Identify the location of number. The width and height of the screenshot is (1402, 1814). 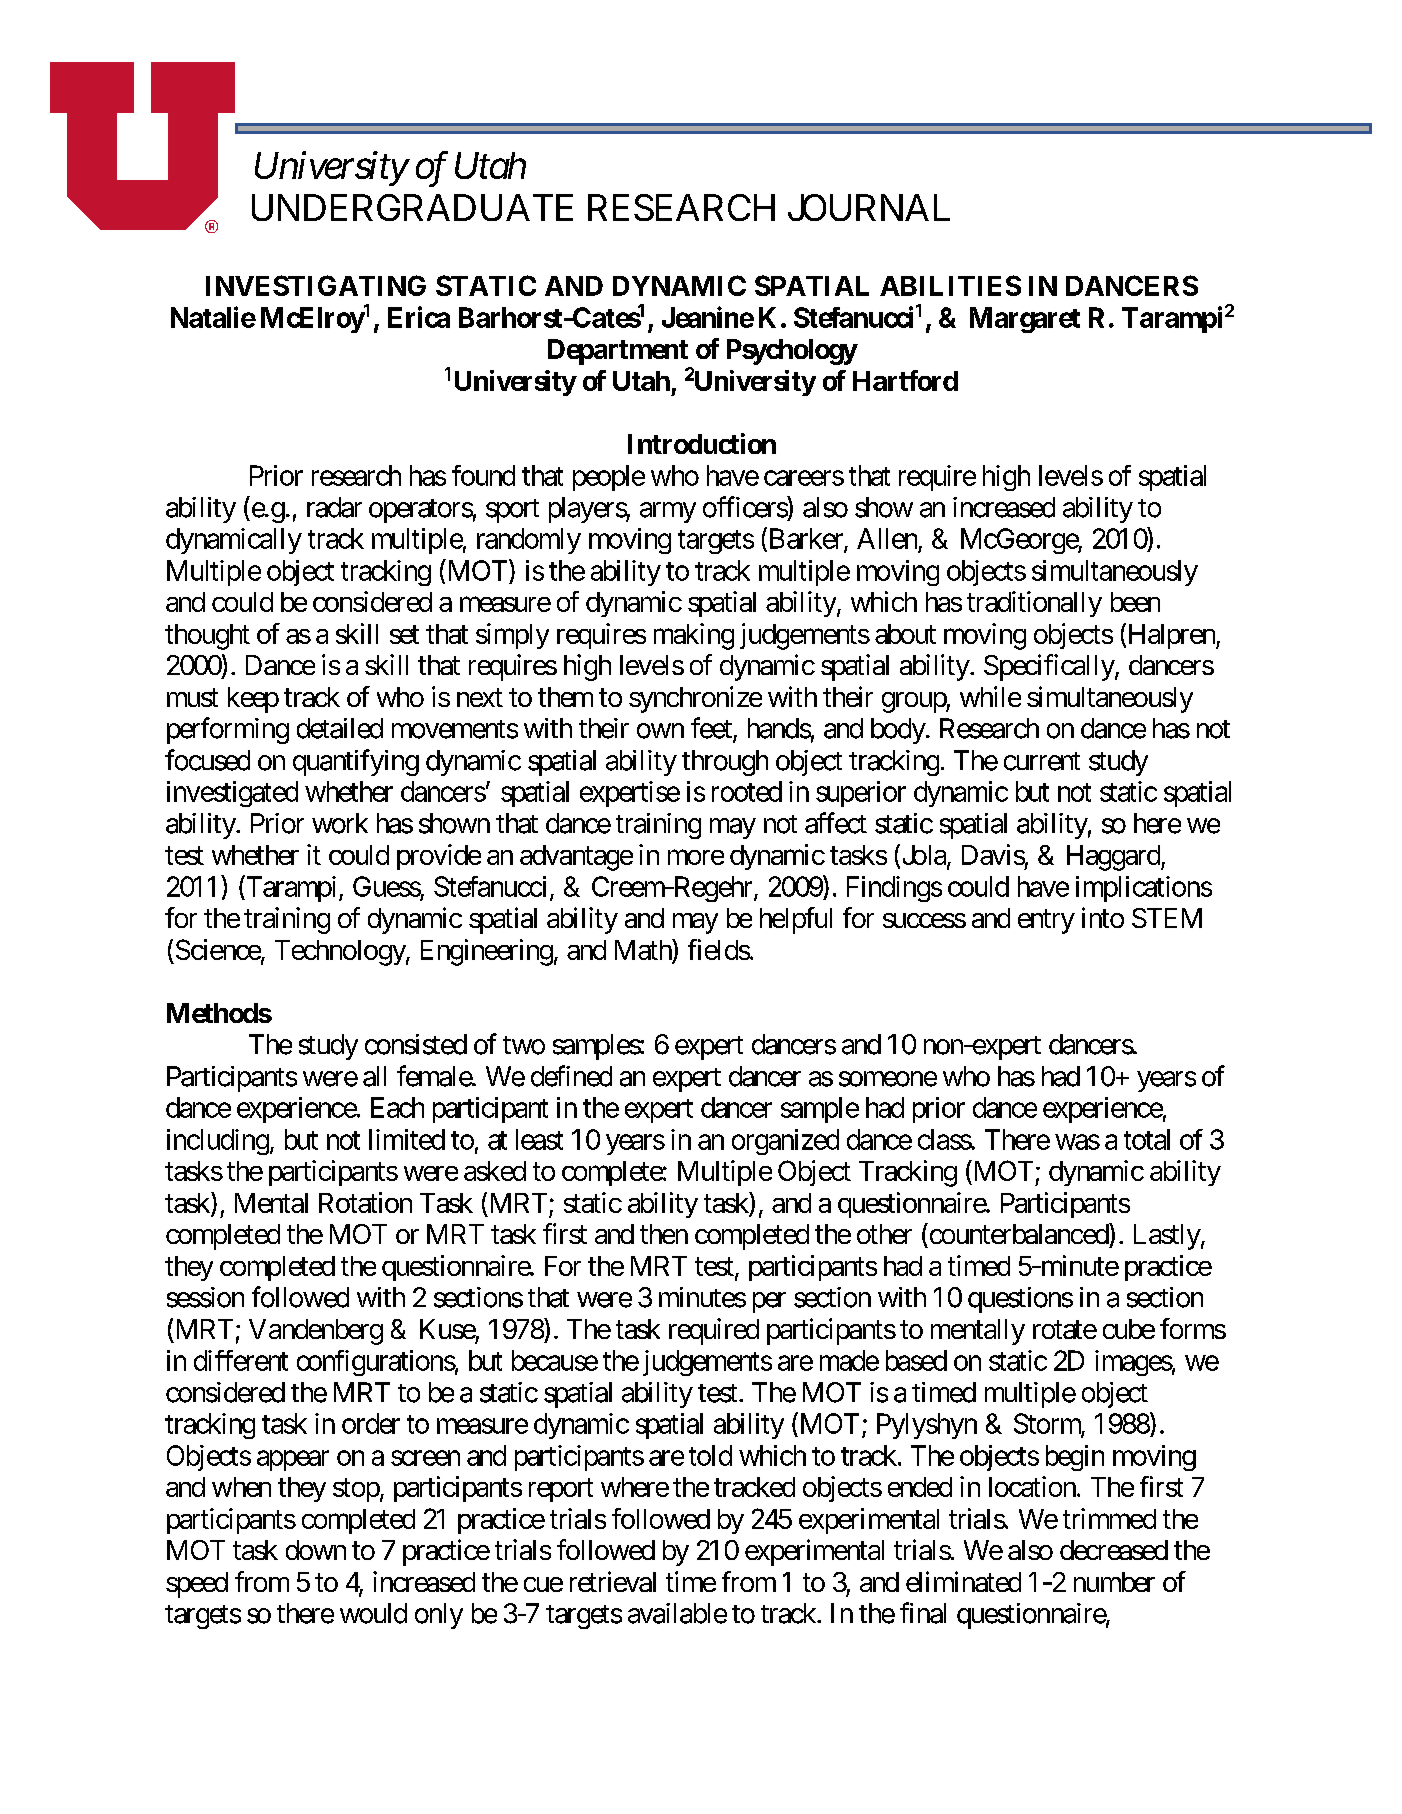
(1114, 1582).
